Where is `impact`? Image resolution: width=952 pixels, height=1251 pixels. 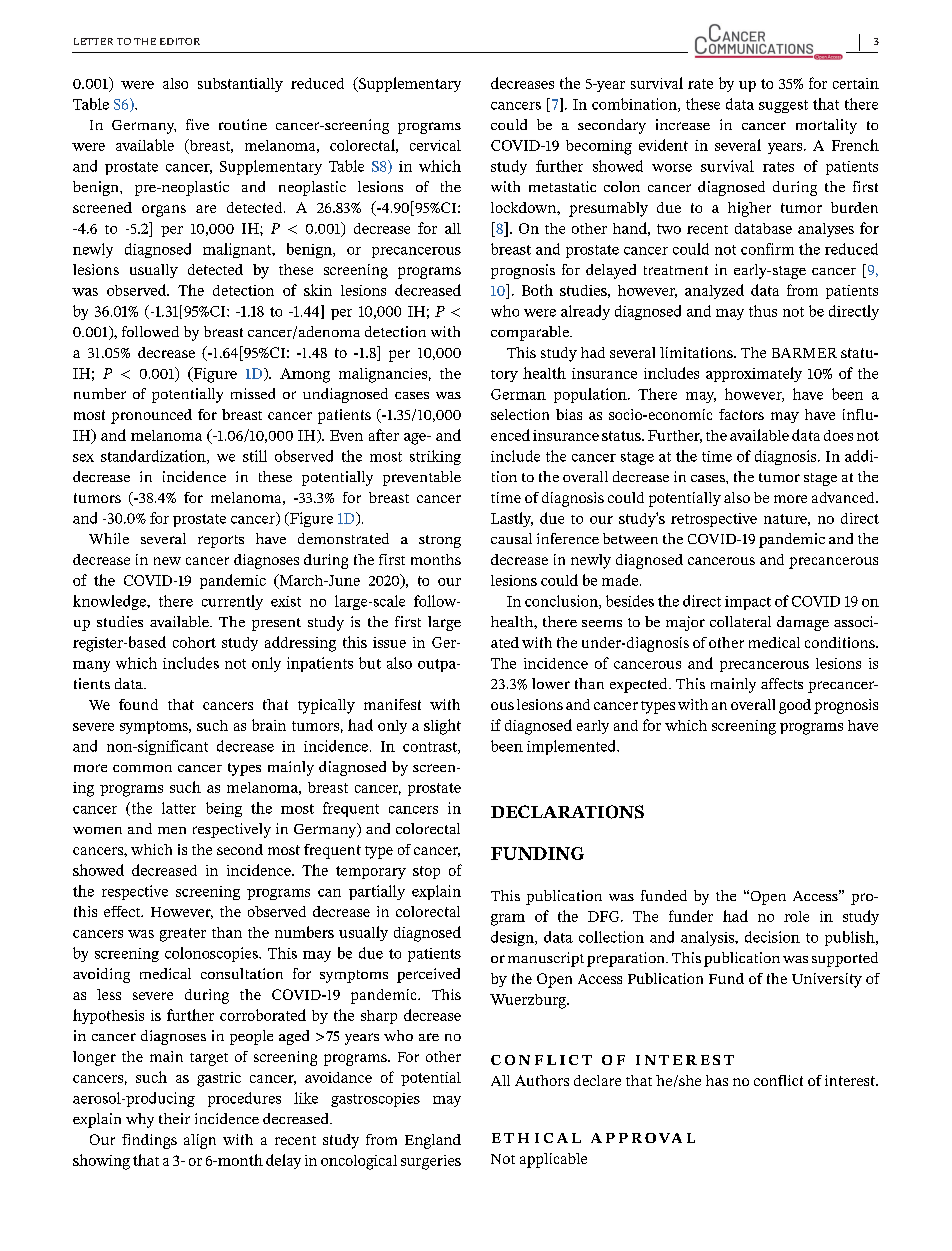
impact is located at coordinates (748, 603).
